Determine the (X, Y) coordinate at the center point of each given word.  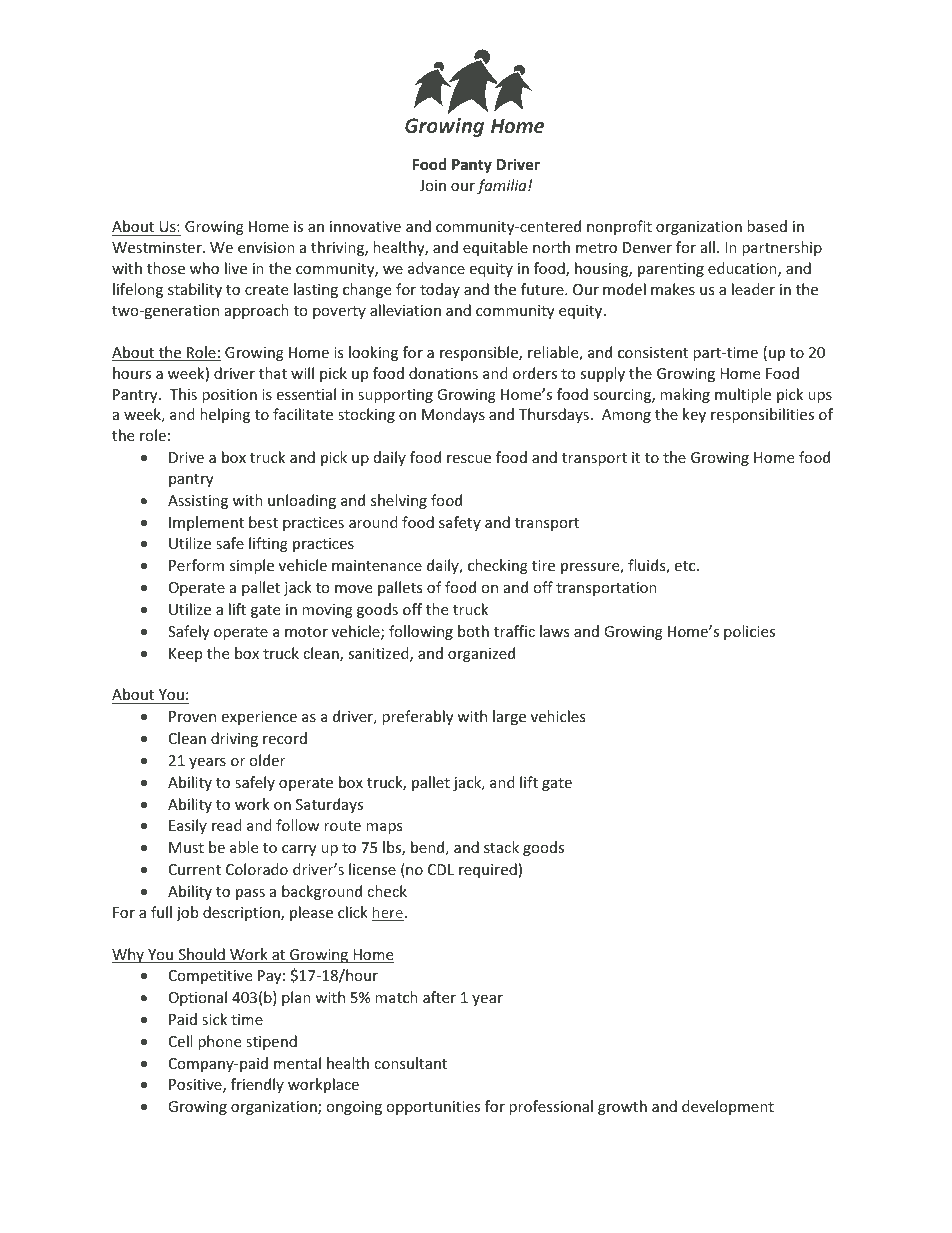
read (227, 825)
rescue (469, 459)
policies (749, 632)
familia (503, 186)
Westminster (158, 247)
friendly (257, 1085)
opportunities (433, 1108)
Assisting (198, 502)
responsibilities (762, 415)
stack (501, 847)
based (767, 226)
